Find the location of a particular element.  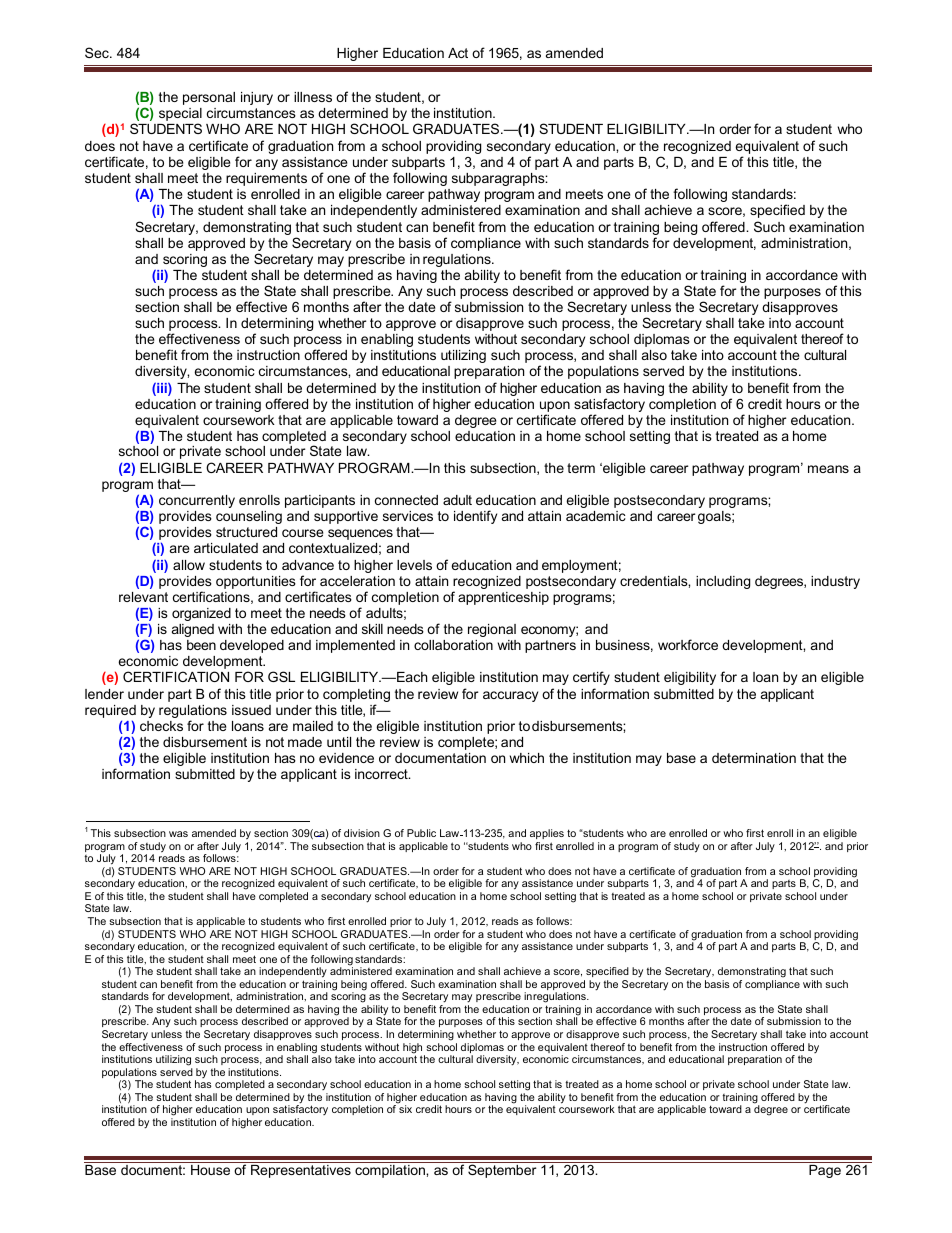

Page is located at coordinates (825, 1171).
